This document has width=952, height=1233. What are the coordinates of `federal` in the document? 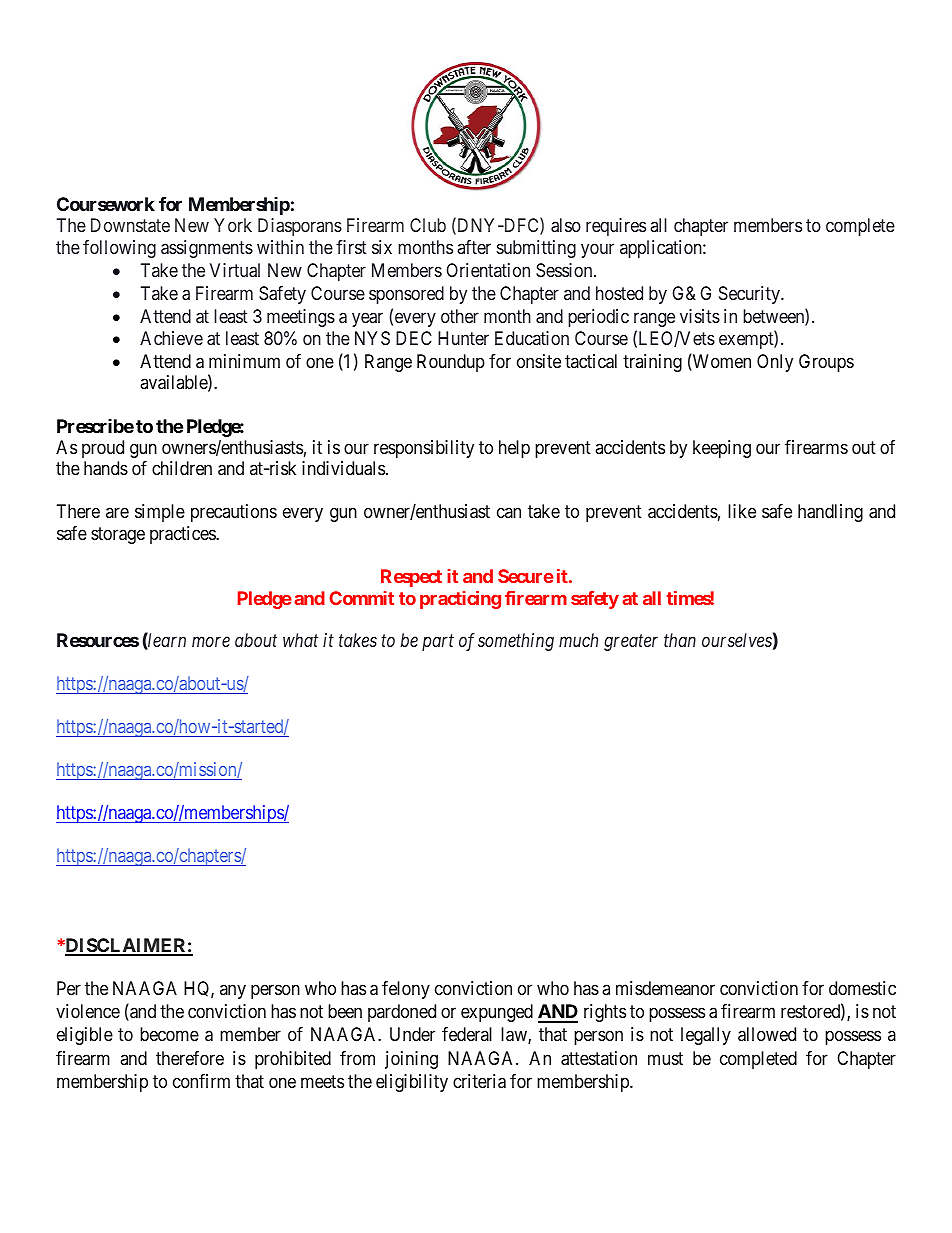 It's located at (467, 1034).
